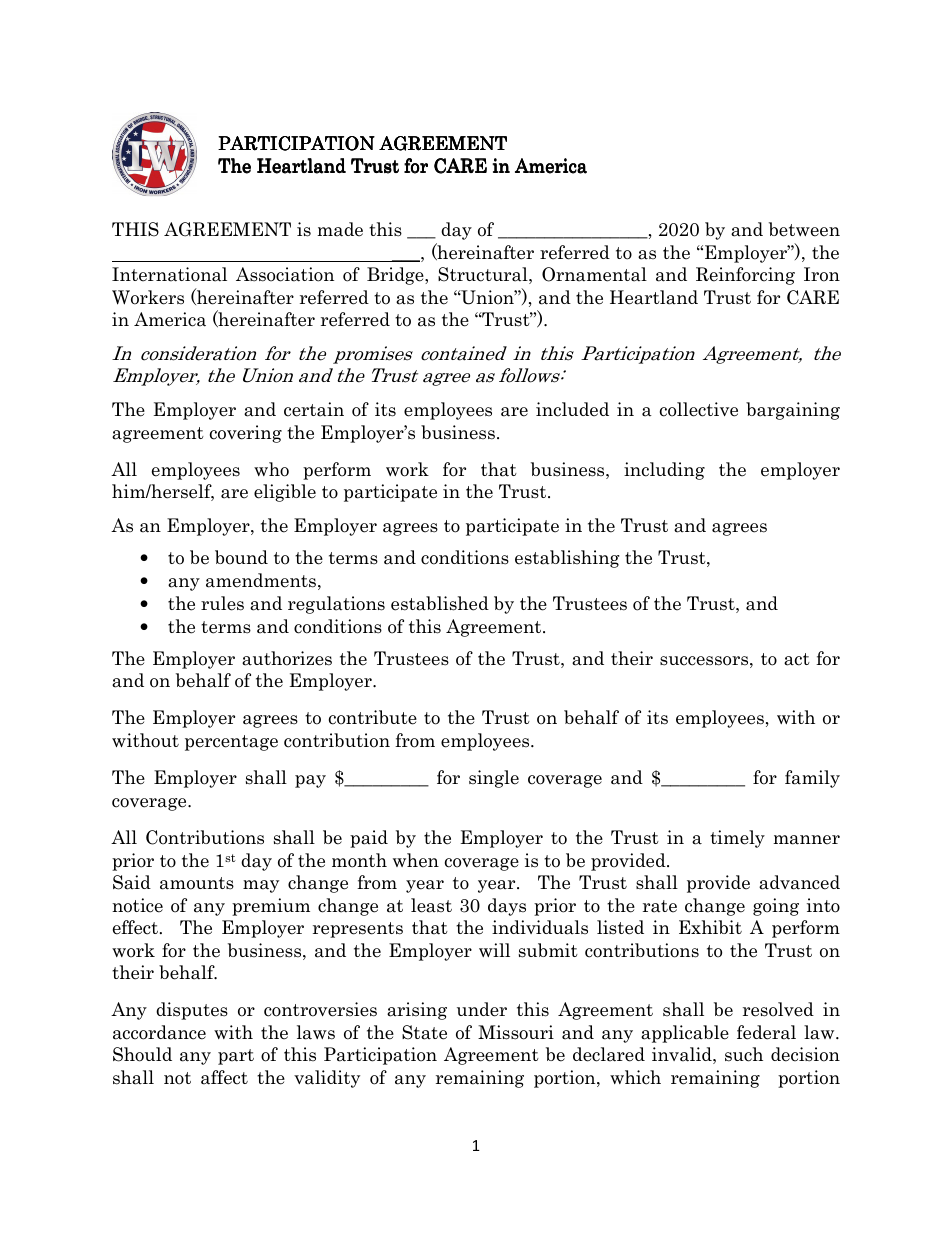 The width and height of the screenshot is (952, 1233). What do you see at coordinates (224, 1077) in the screenshot?
I see `affect` at bounding box center [224, 1077].
